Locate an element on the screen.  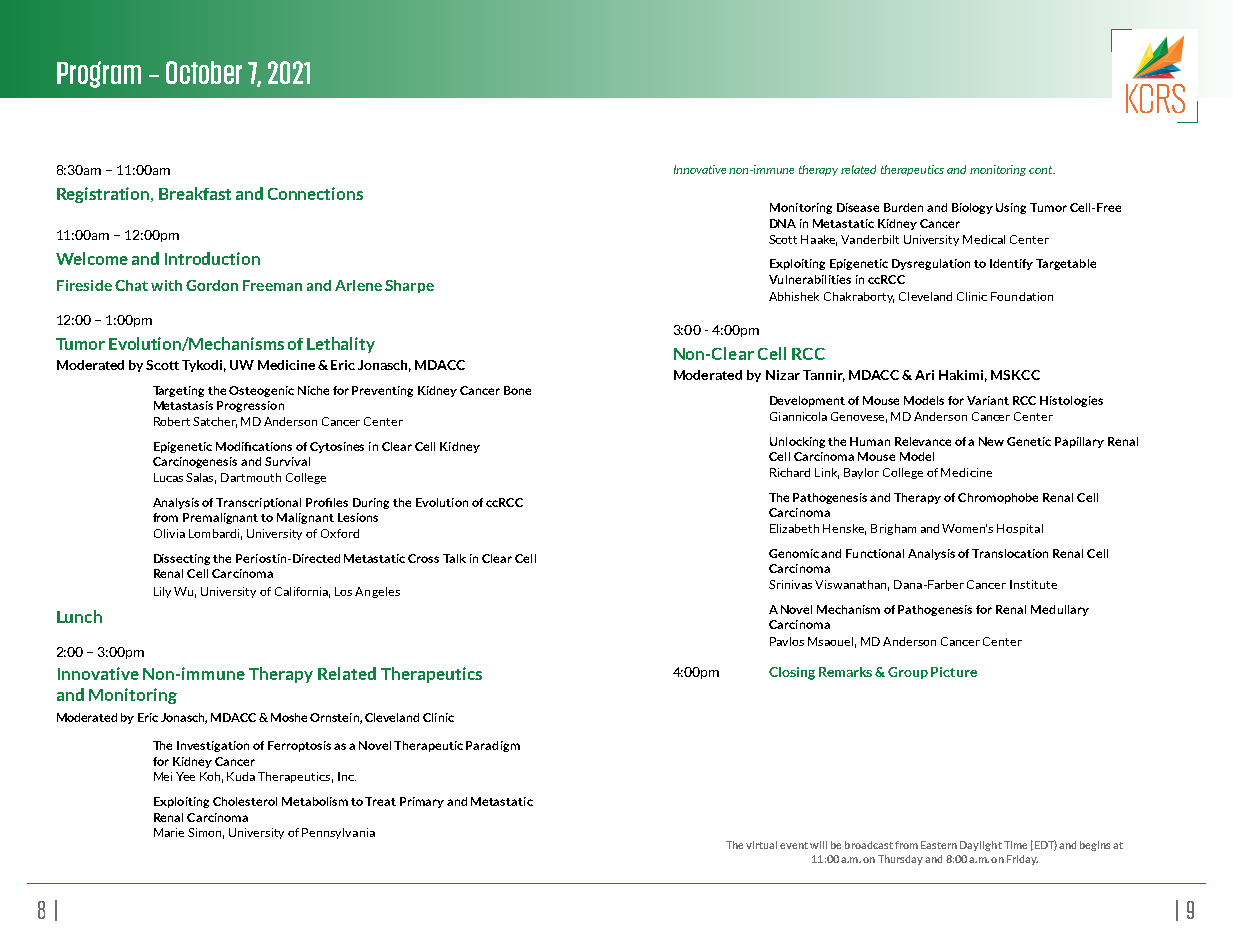
cont is located at coordinates (1042, 170).
